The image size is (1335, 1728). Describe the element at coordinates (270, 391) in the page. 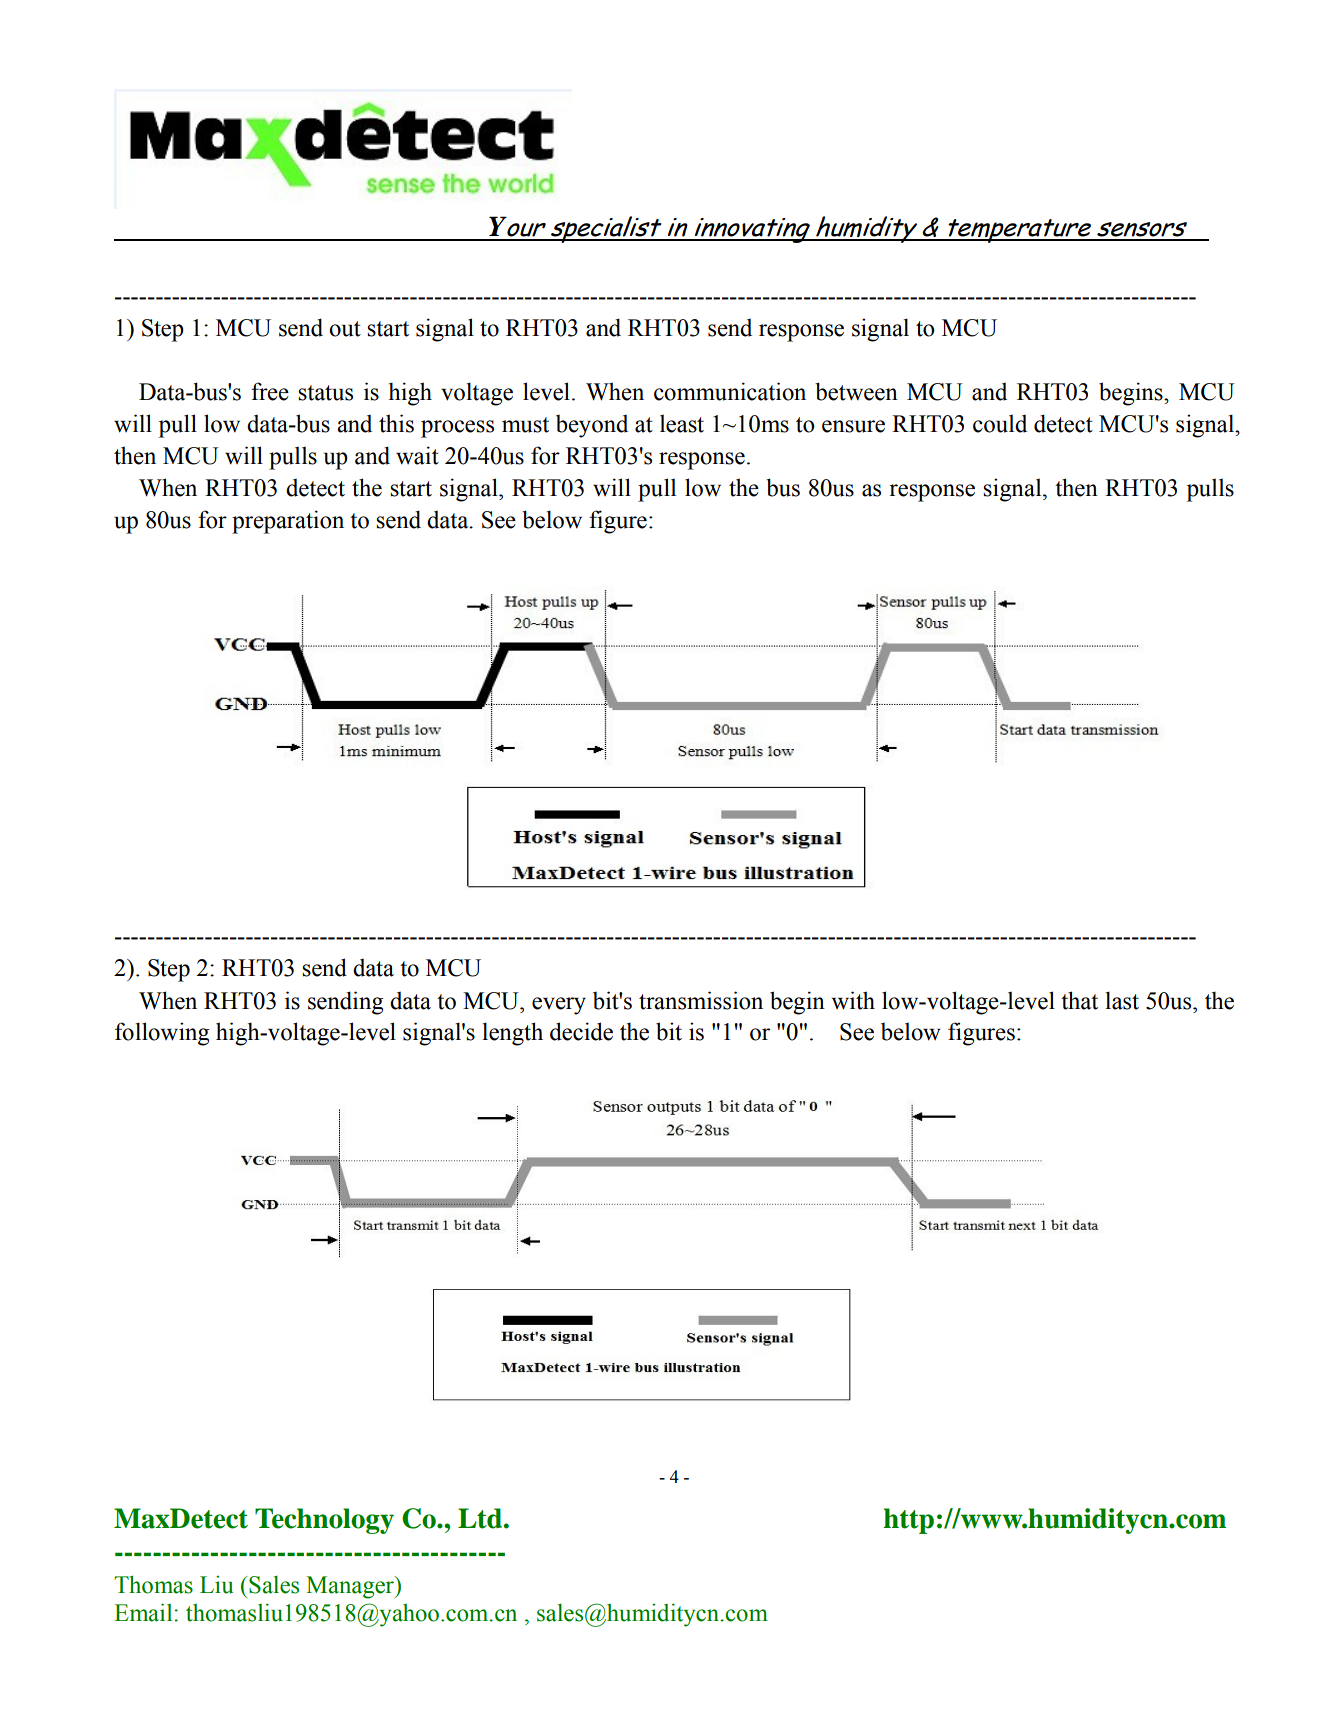

I see `free` at that location.
